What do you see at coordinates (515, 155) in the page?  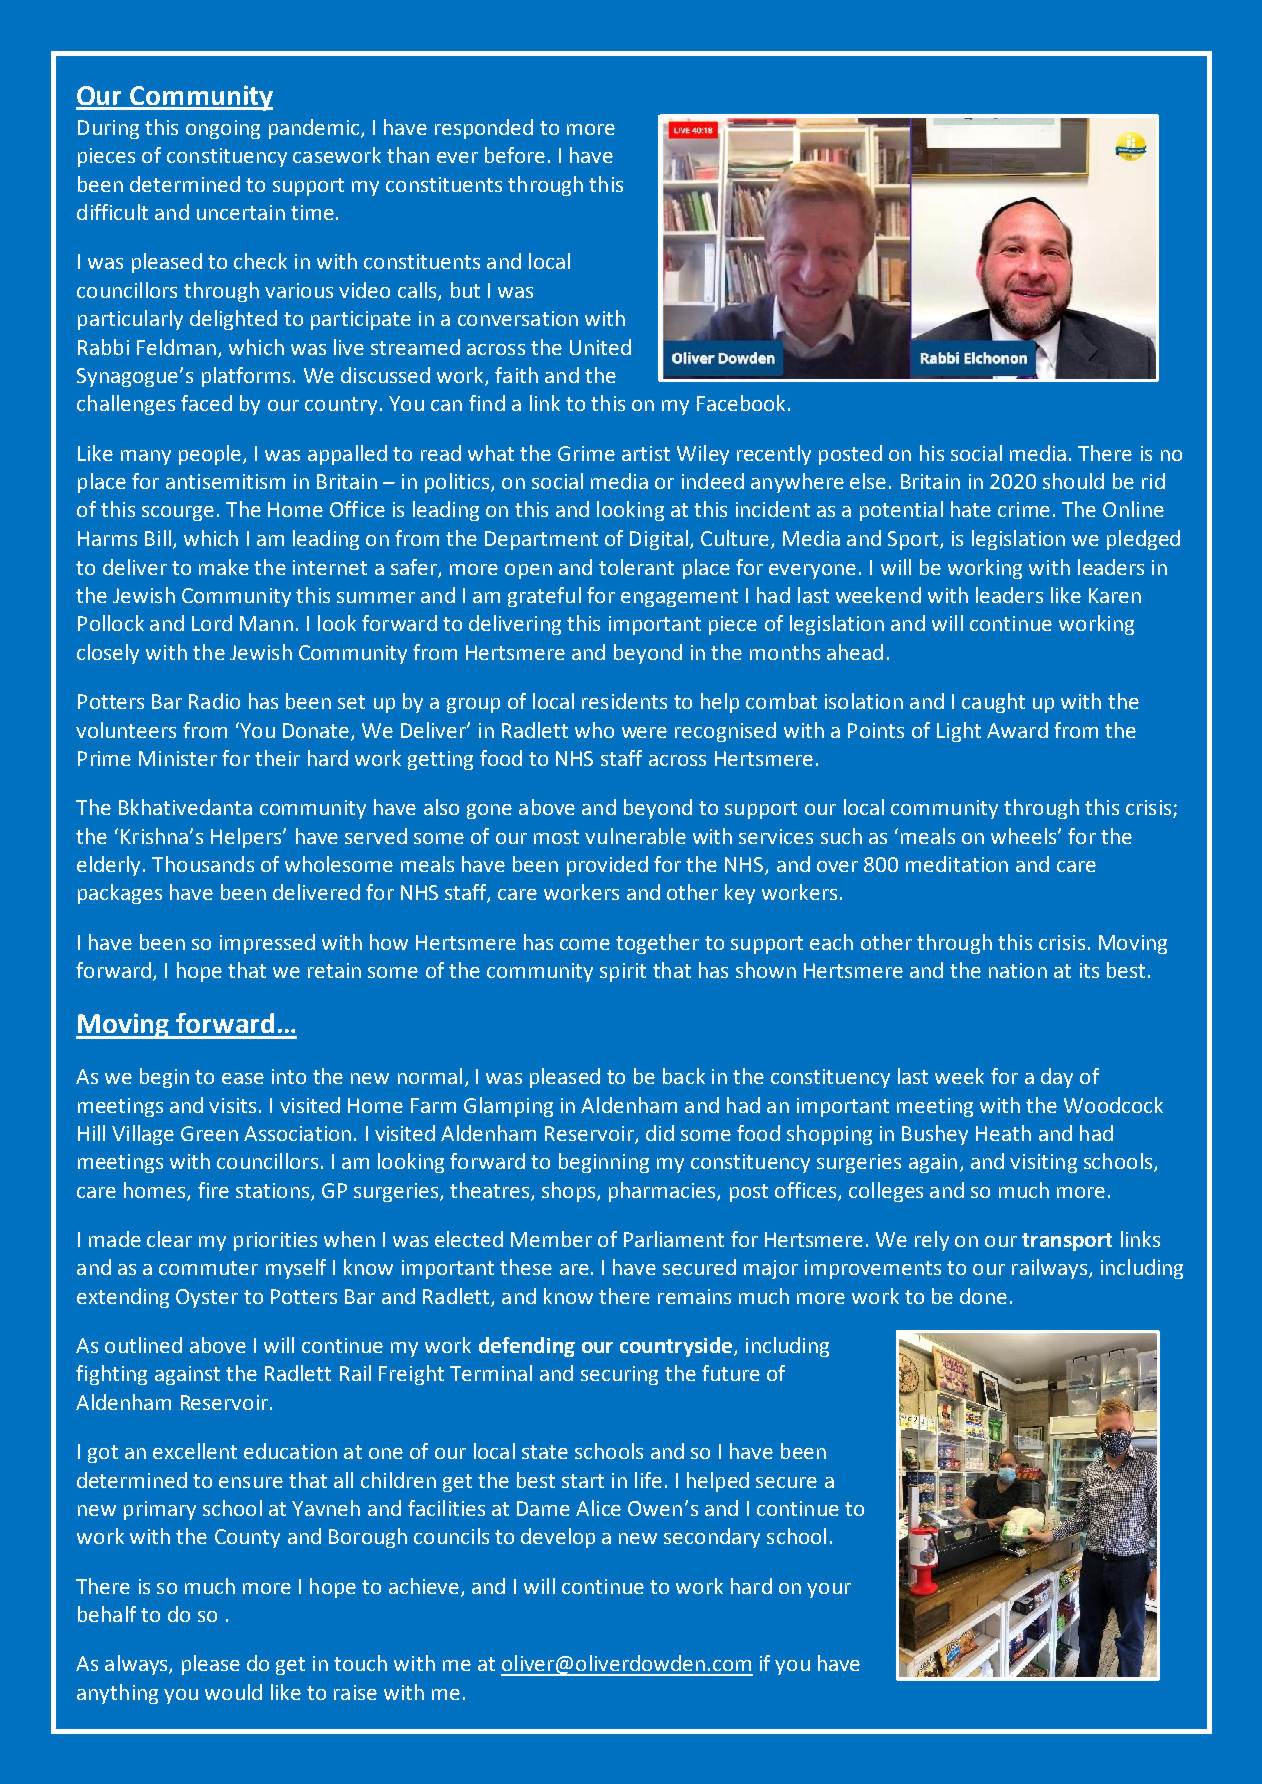 I see `before` at bounding box center [515, 155].
